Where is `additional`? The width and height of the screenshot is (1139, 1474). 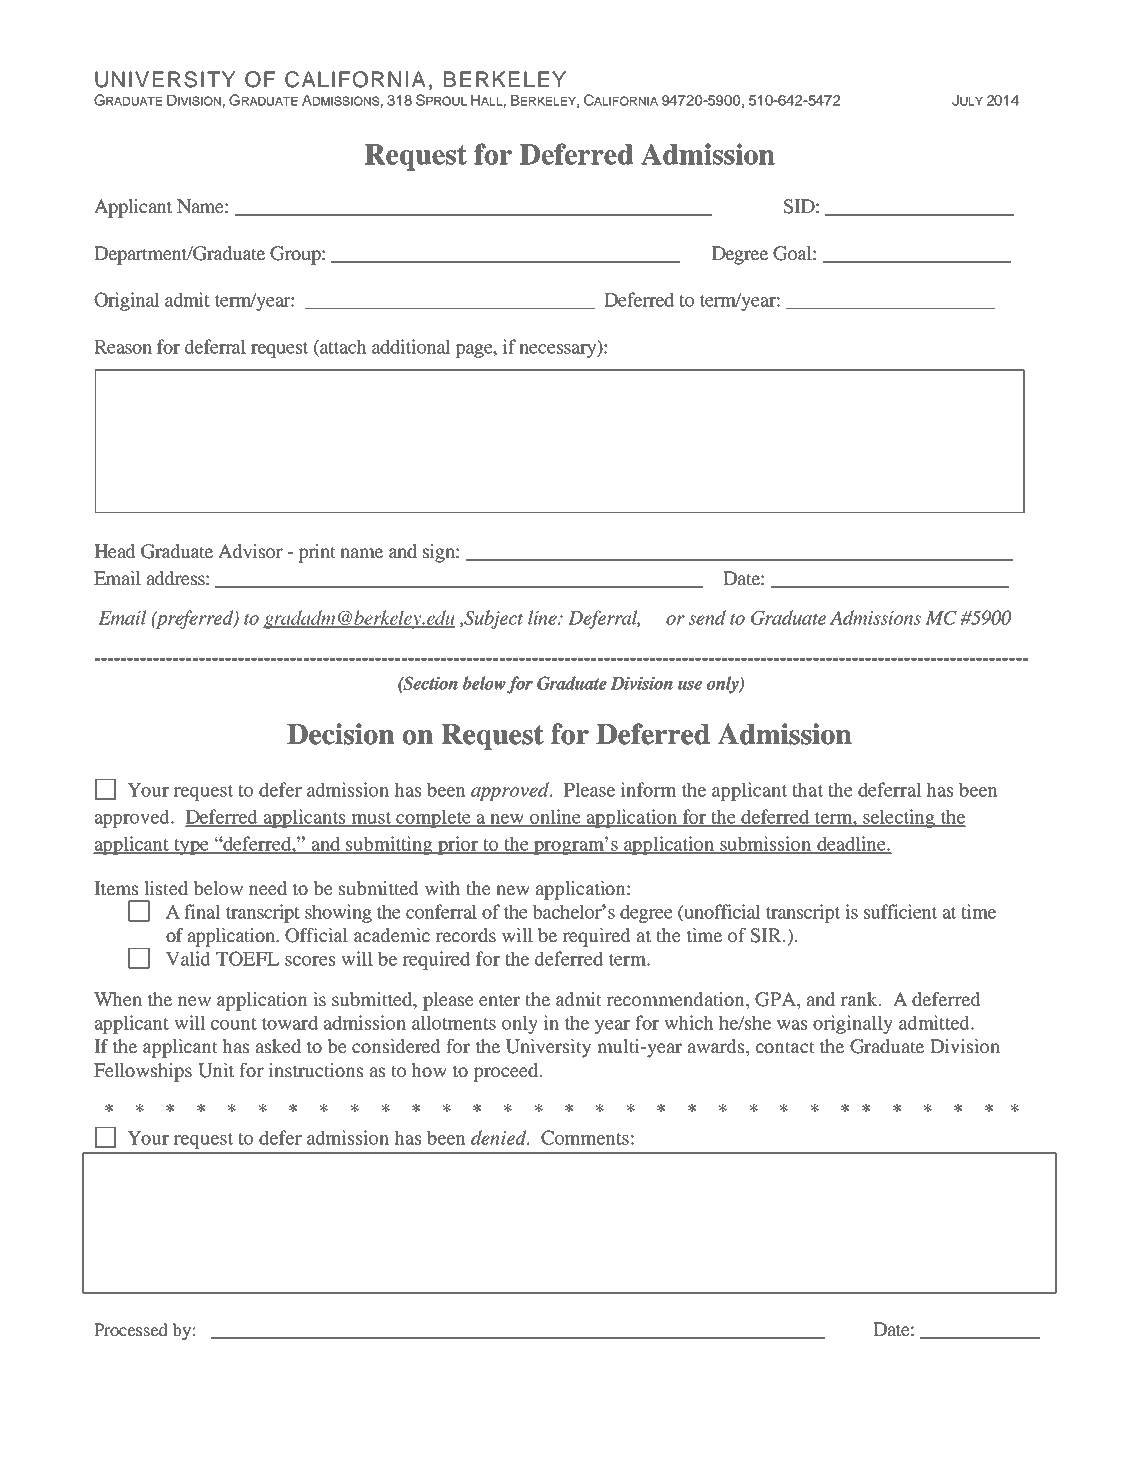 additional is located at coordinates (411, 346).
